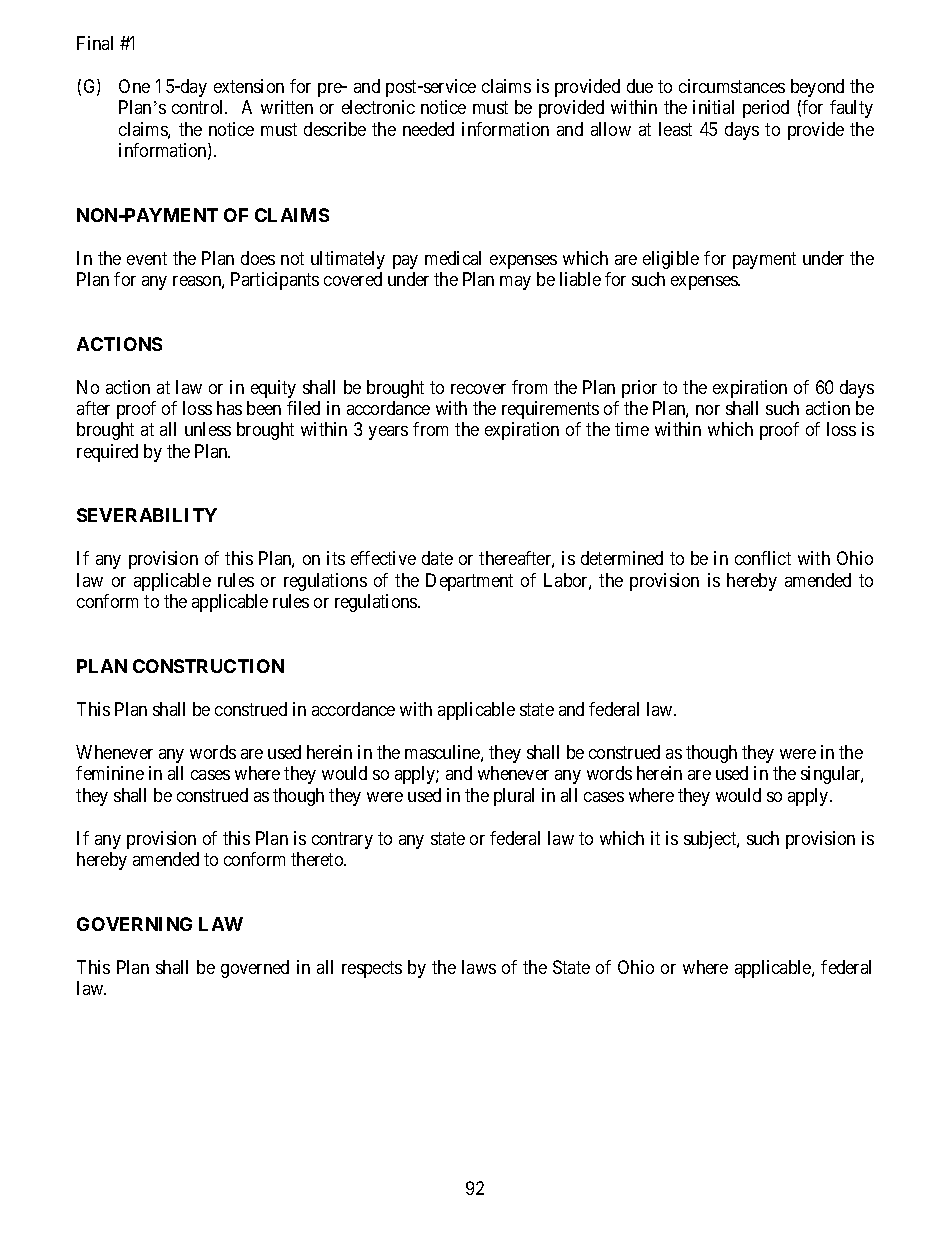  I want to click on laws, so click(479, 967).
